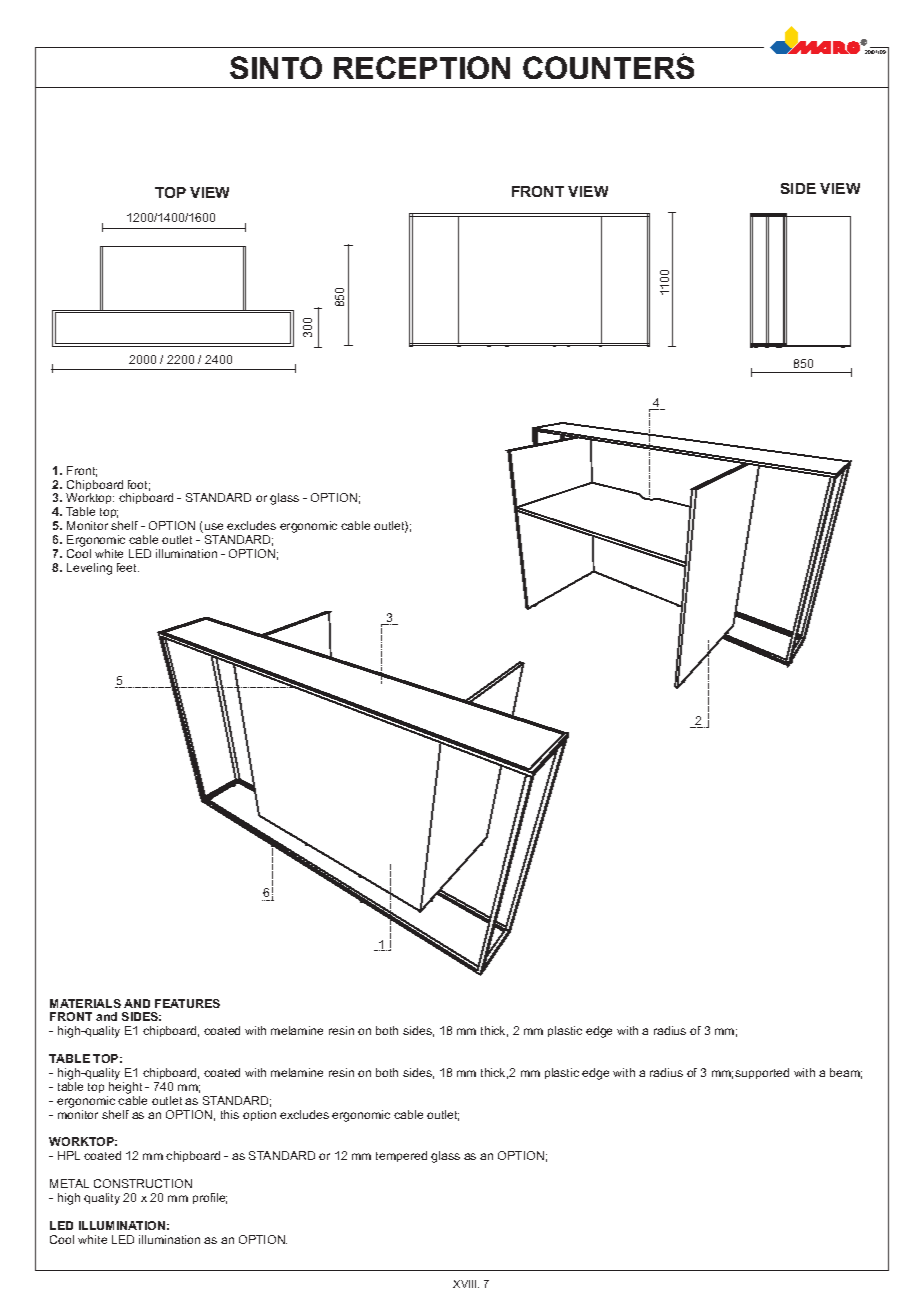 The width and height of the screenshot is (924, 1308). What do you see at coordinates (608, 67) in the screenshot?
I see `COUNTERS` at bounding box center [608, 67].
